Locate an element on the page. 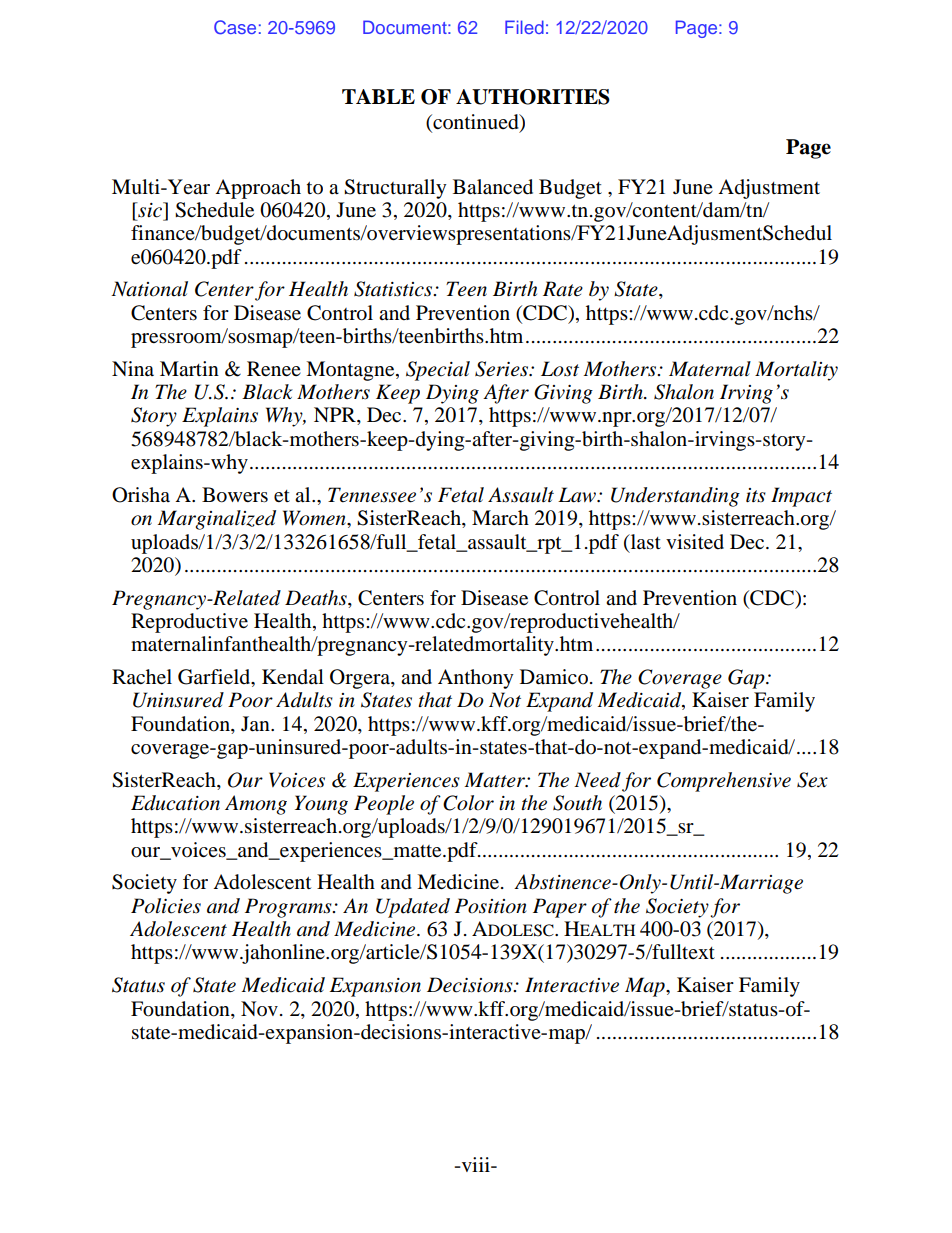 Image resolution: width=952 pixels, height=1233 pixels. National is located at coordinates (149, 289).
